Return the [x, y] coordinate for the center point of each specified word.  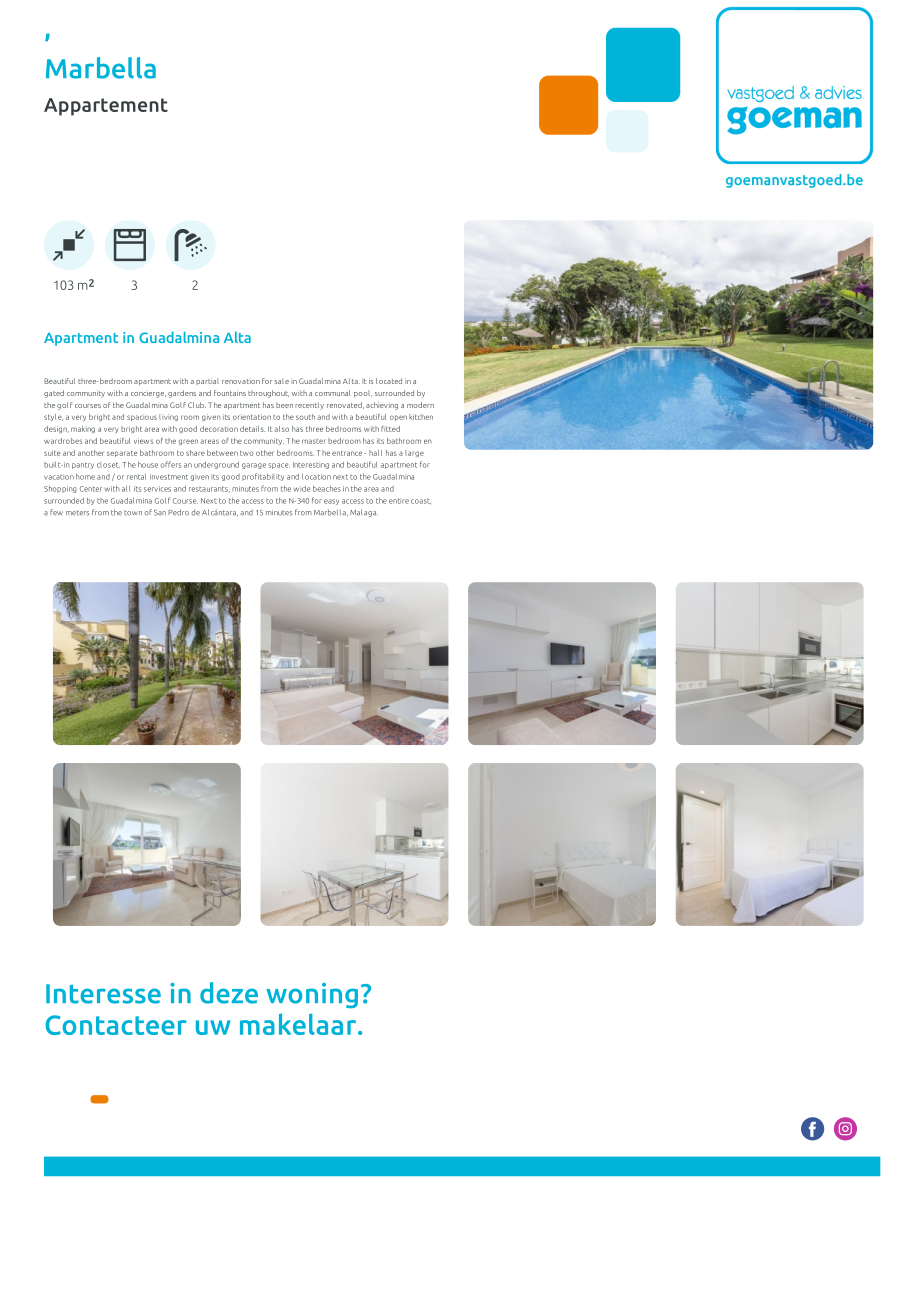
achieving [382, 406]
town [133, 513]
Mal [356, 512]
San [160, 513]
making [83, 429]
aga [371, 514]
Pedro [178, 512]
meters [77, 513]
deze [229, 993]
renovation [241, 381]
